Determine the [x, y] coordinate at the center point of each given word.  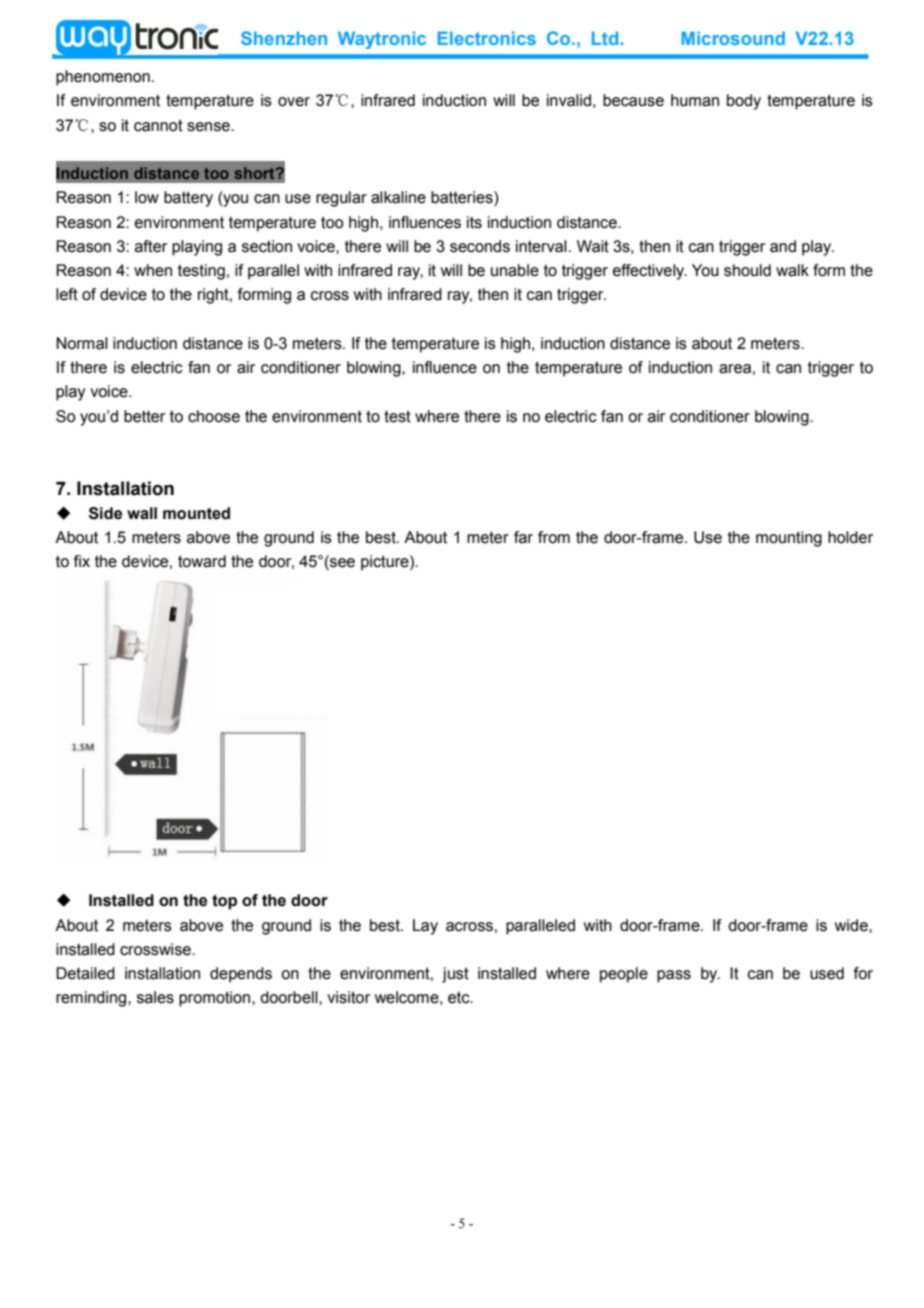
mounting [789, 539]
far [523, 537]
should [747, 270]
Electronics [487, 38]
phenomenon [103, 78]
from [554, 537]
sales [155, 997]
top [224, 902]
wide [852, 925]
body [744, 102]
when [153, 270]
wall [142, 513]
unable [515, 270]
